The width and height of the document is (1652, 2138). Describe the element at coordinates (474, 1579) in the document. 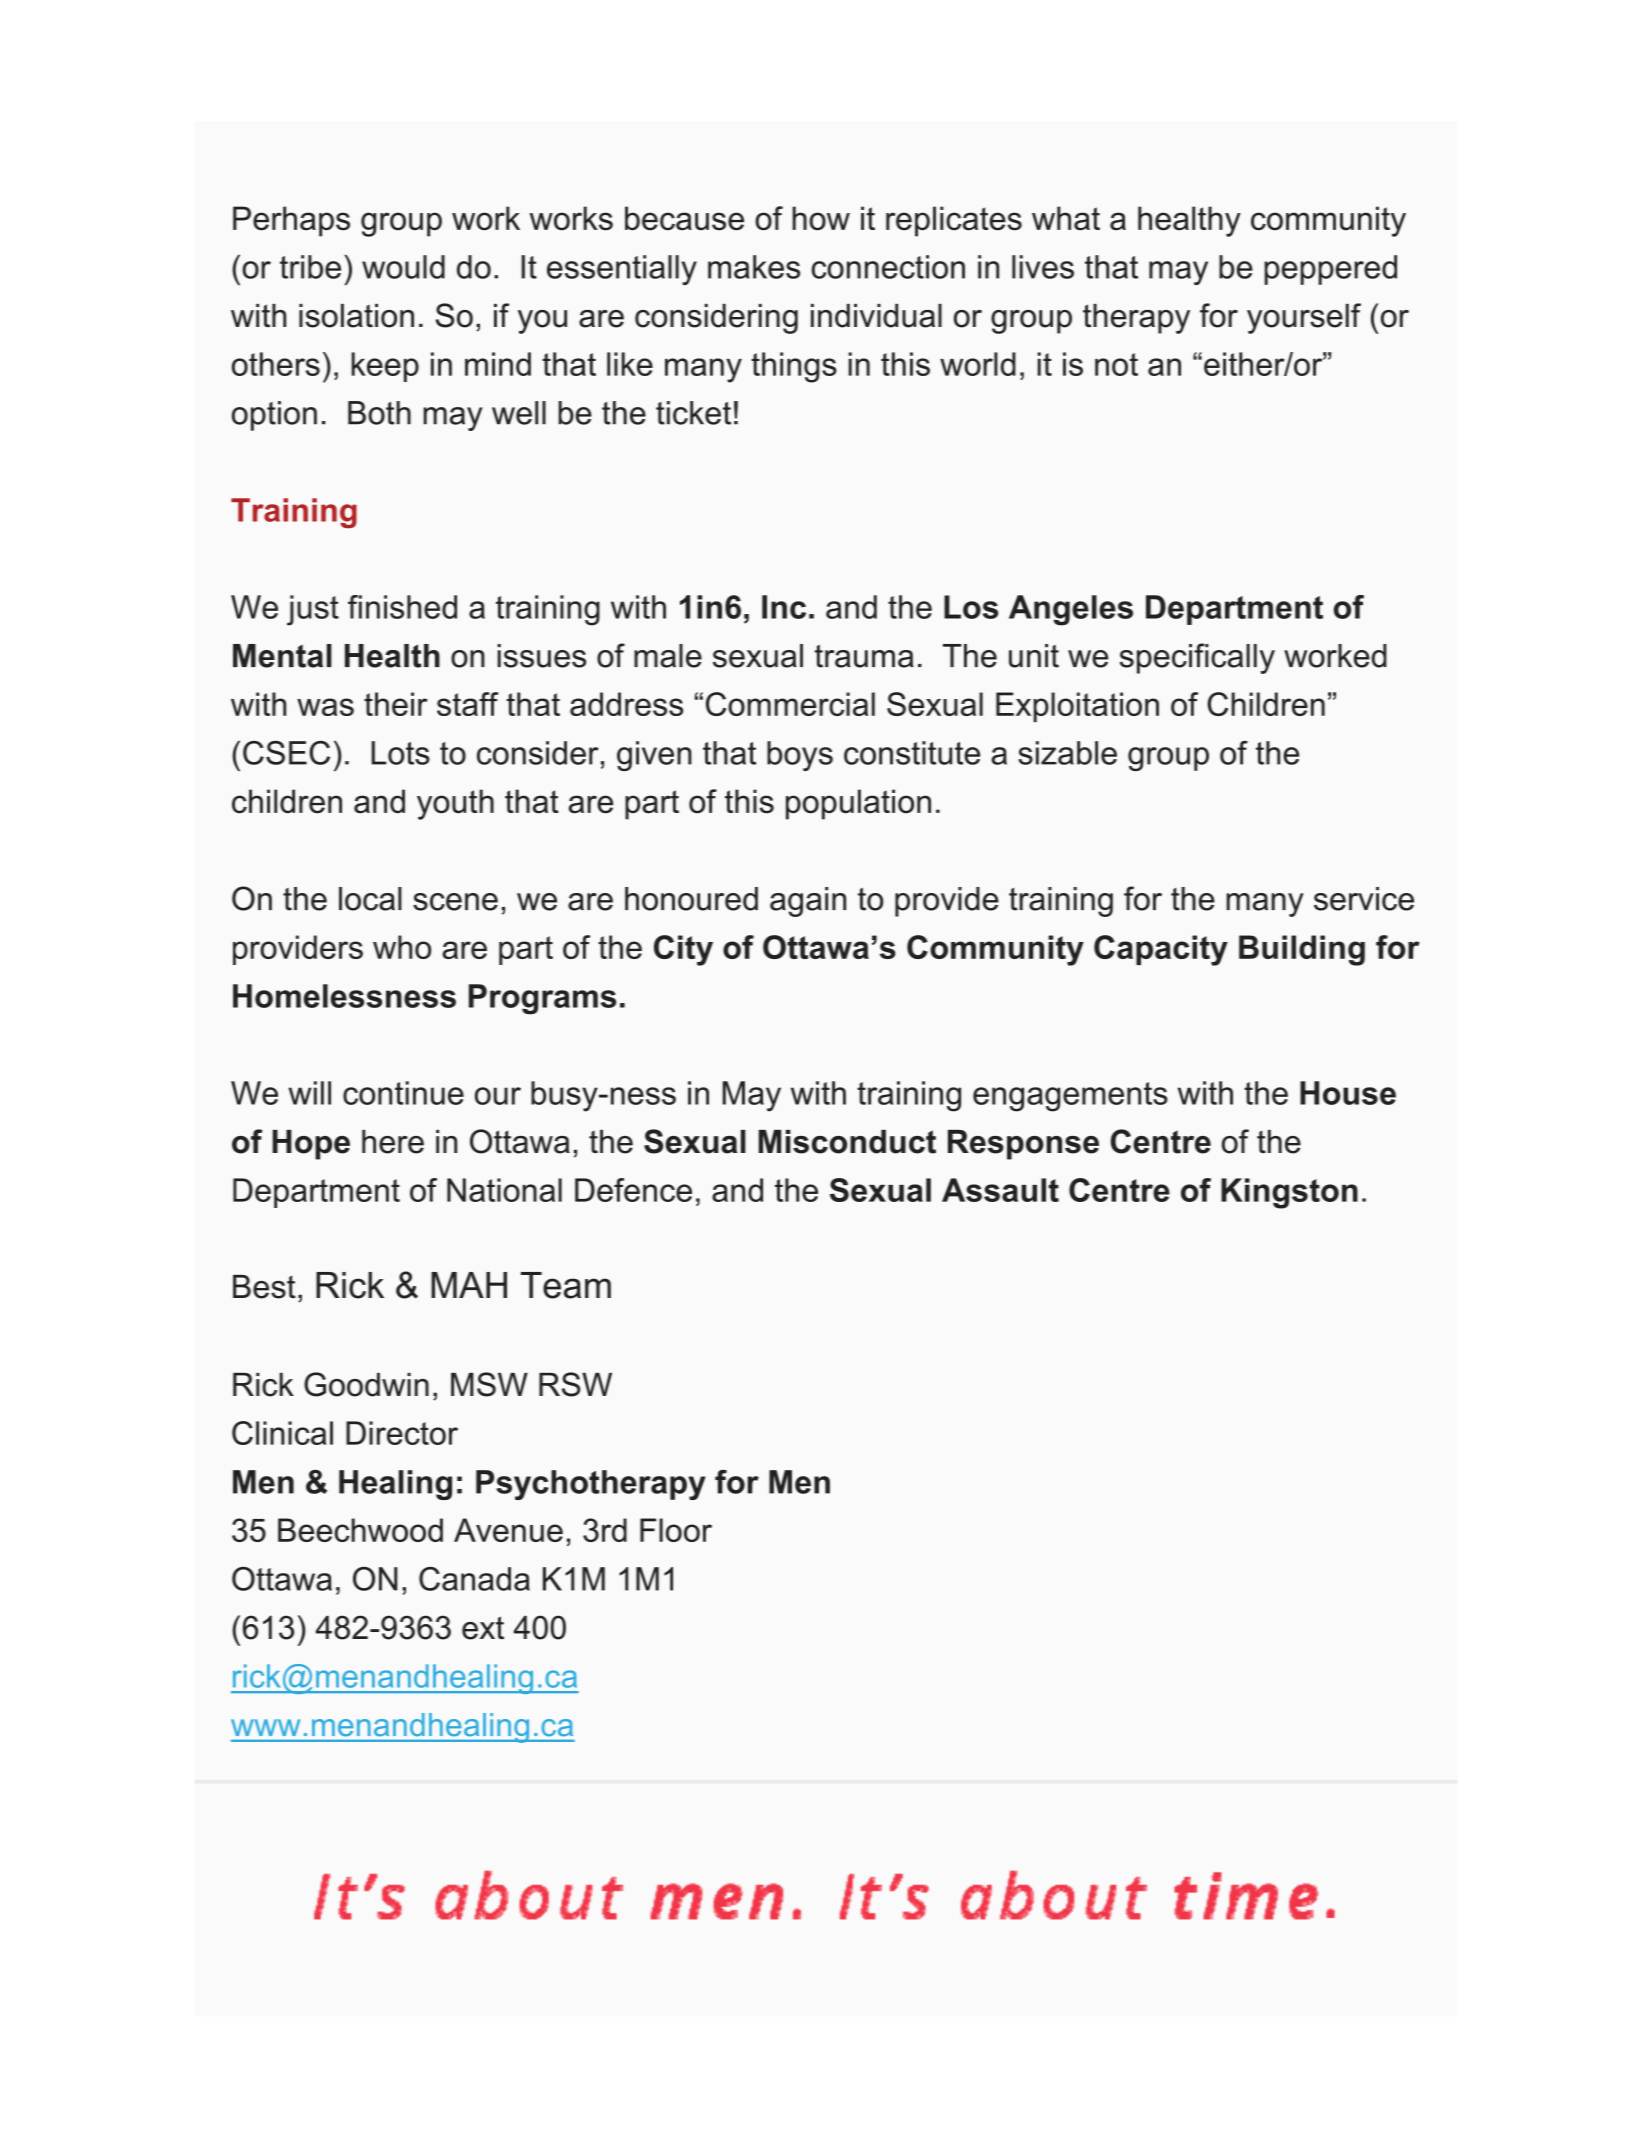

I see `Canada` at that location.
